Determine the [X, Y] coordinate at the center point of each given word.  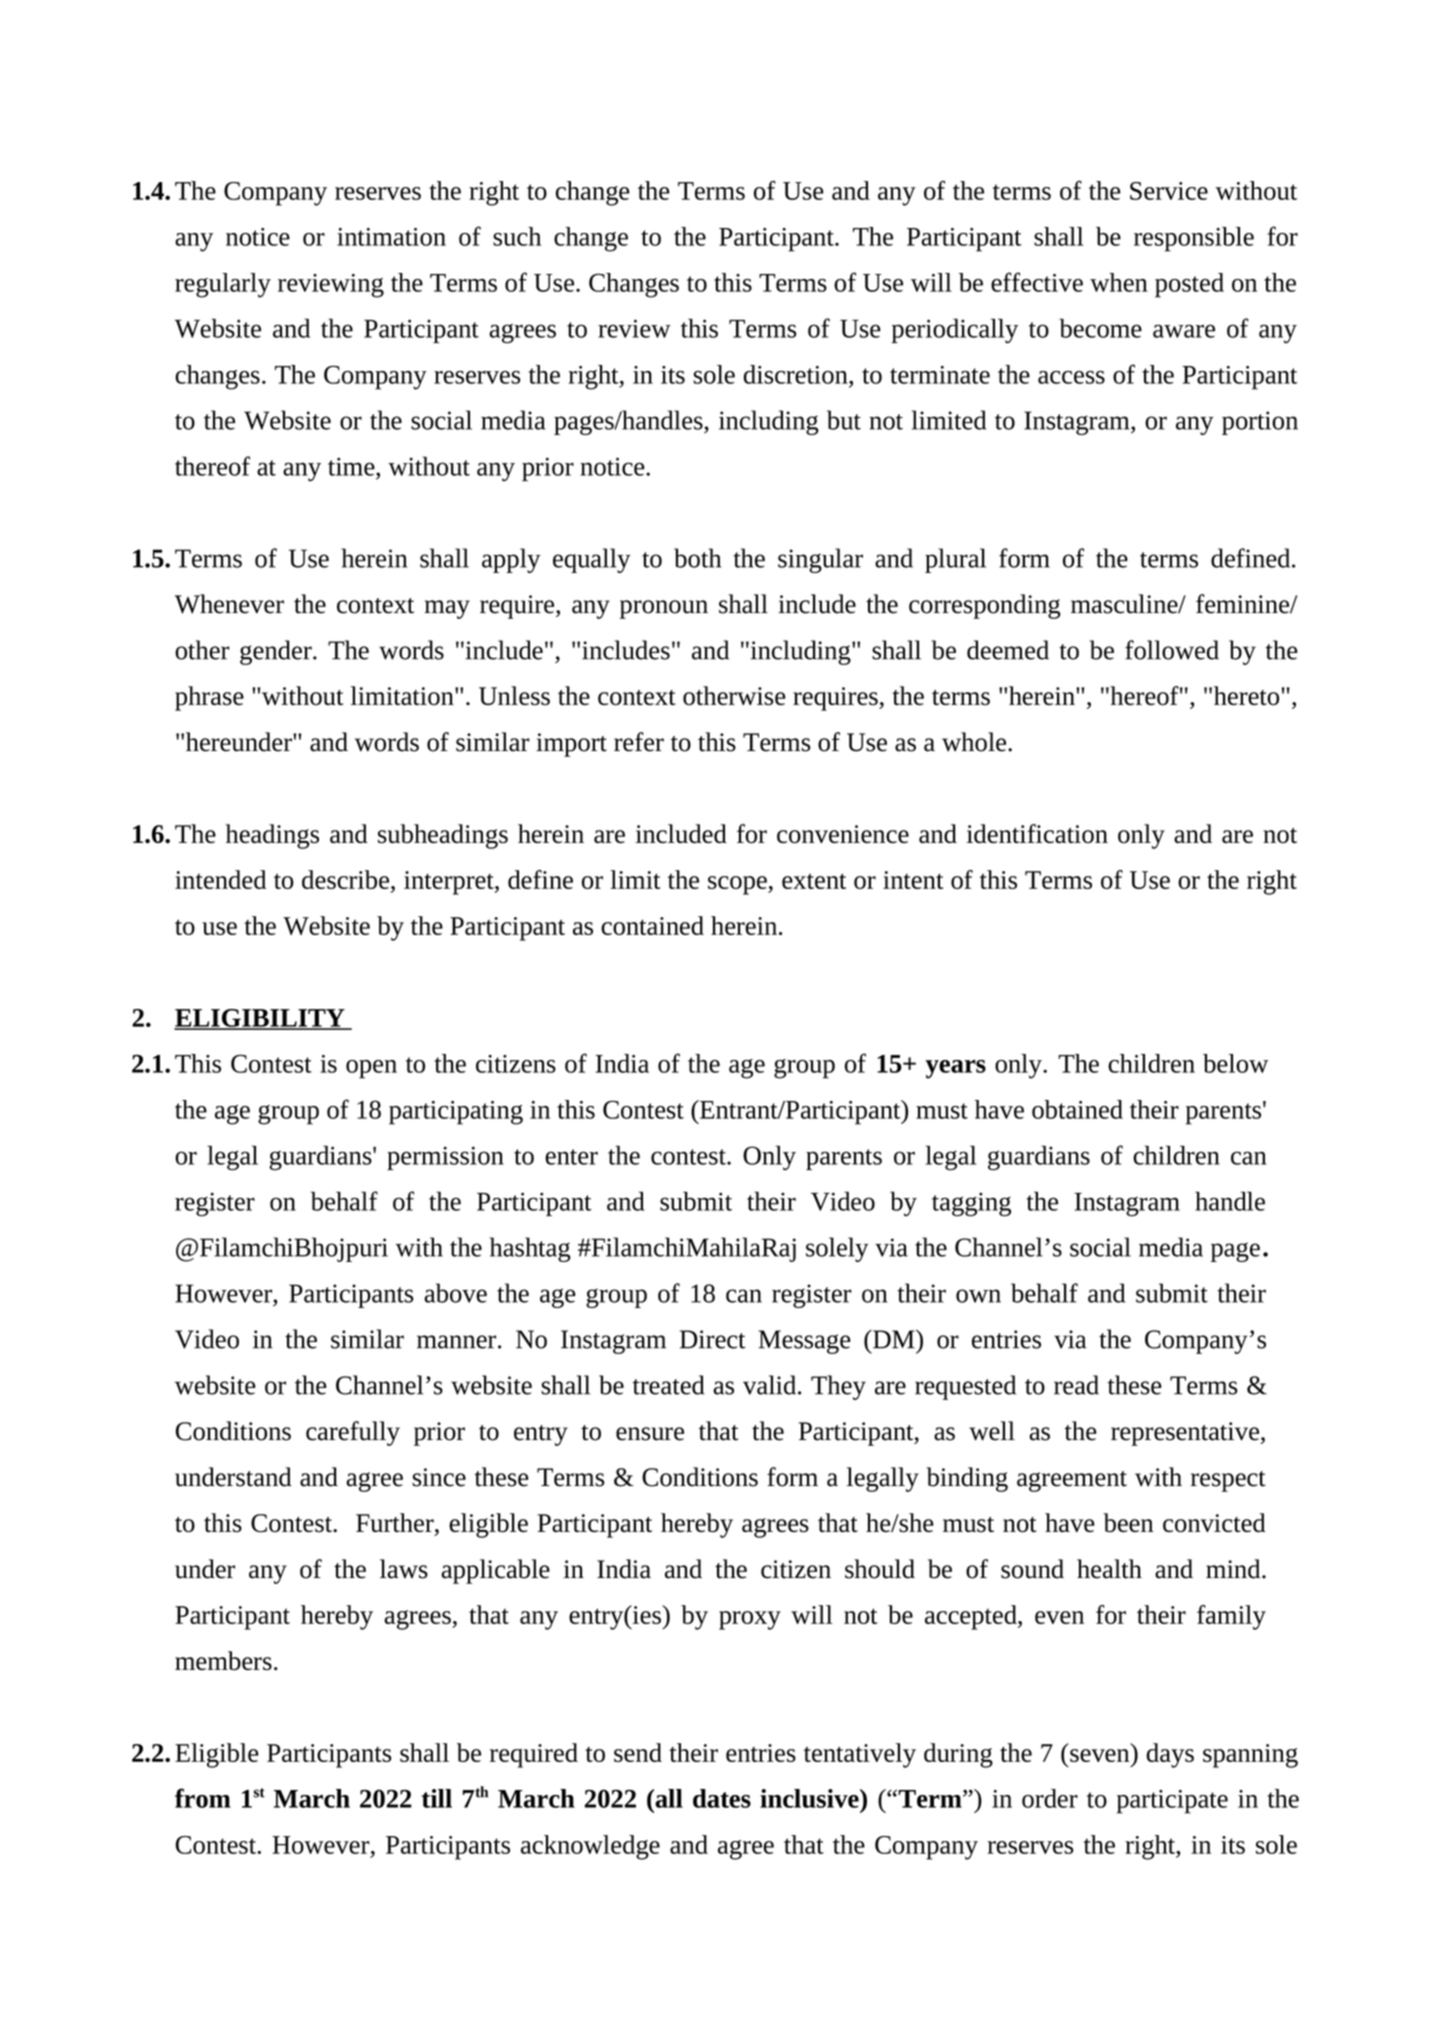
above [456, 1293]
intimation [391, 237]
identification [1037, 833]
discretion [797, 374]
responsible [1194, 239]
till [436, 1798]
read [1076, 1385]
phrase [209, 698]
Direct [713, 1339]
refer [639, 742]
